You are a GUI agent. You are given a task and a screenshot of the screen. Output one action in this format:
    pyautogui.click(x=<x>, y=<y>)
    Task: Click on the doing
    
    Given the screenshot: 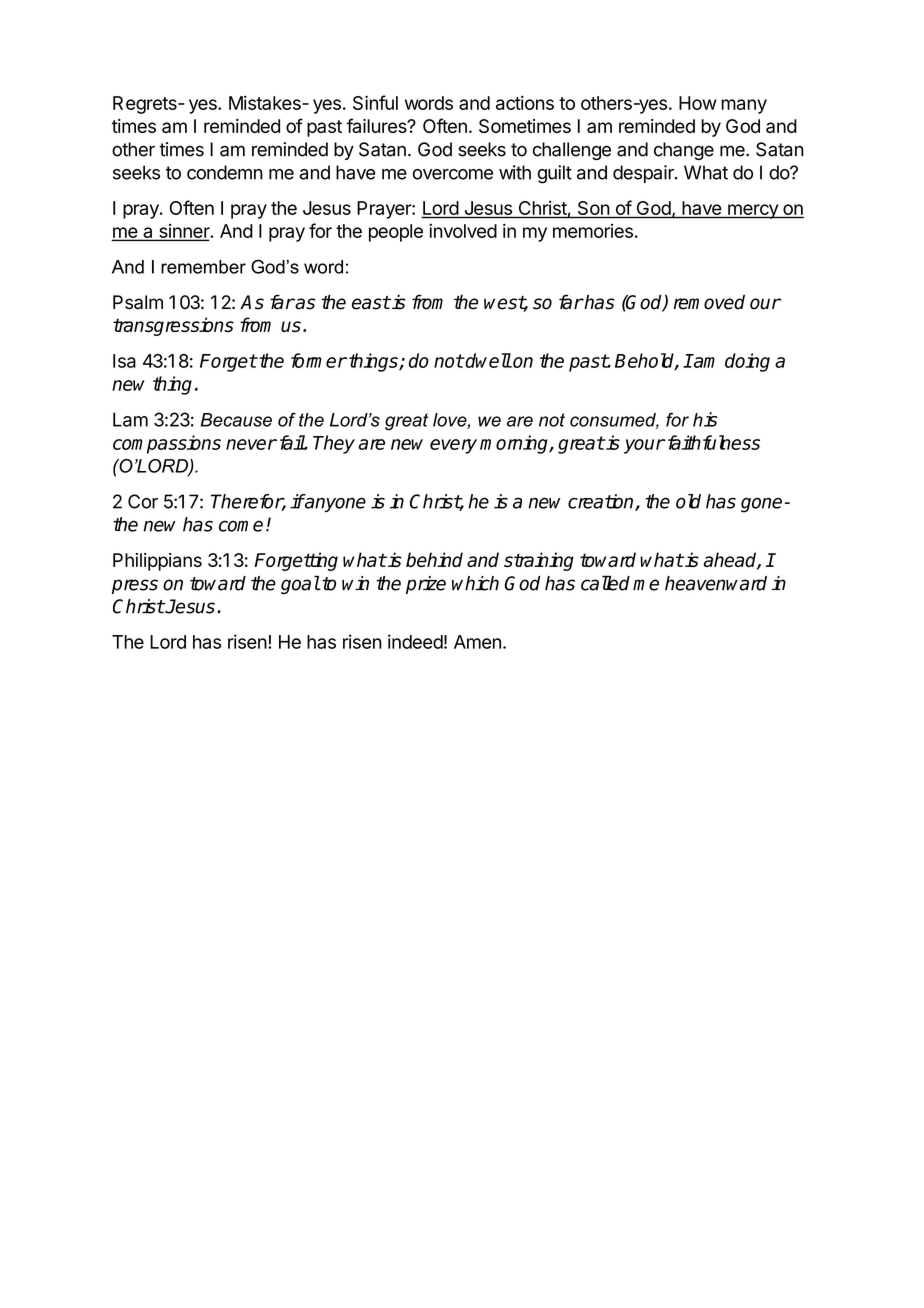 What is the action you would take?
    pyautogui.click(x=747, y=362)
